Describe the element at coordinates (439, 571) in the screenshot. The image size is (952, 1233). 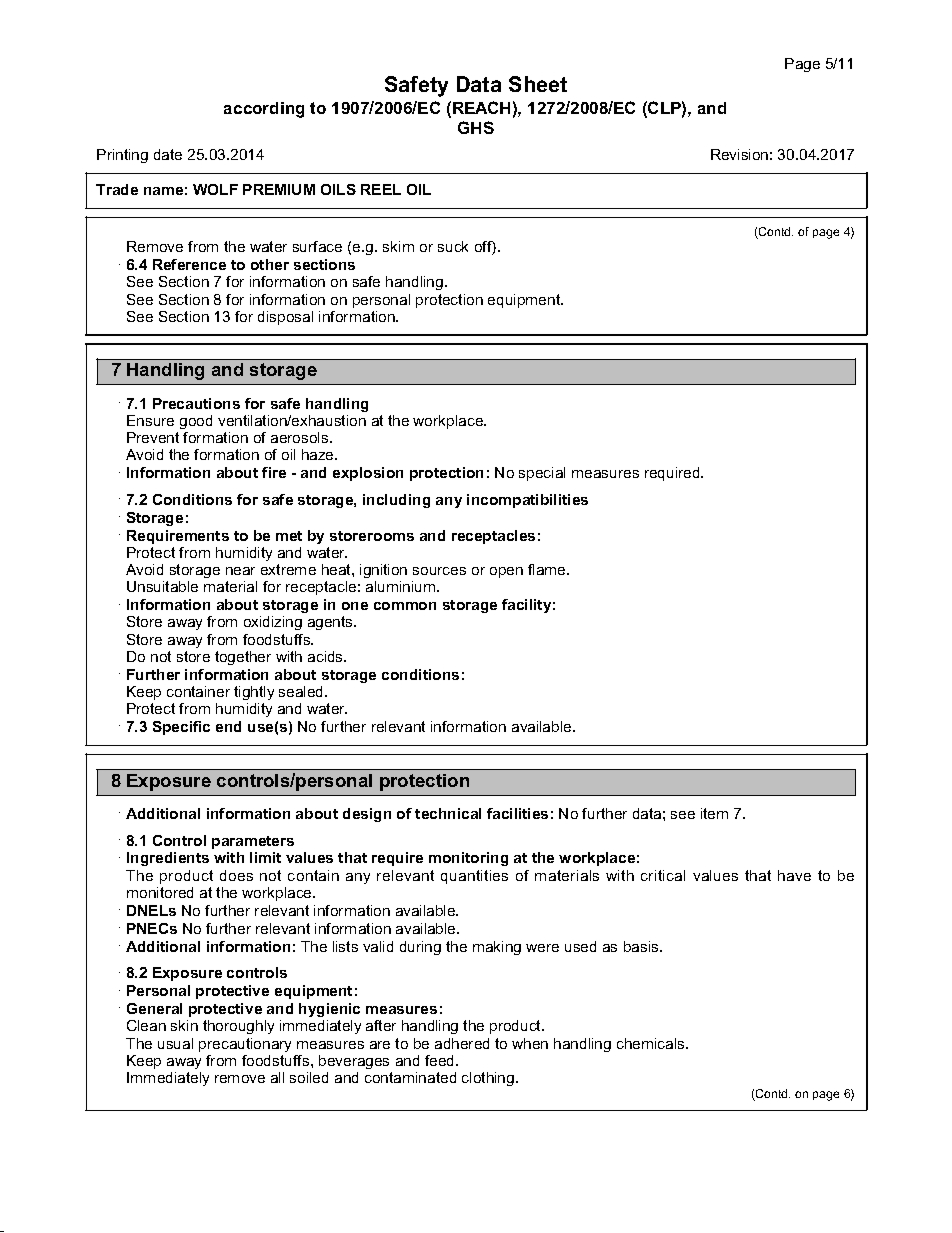
I see `sources` at that location.
